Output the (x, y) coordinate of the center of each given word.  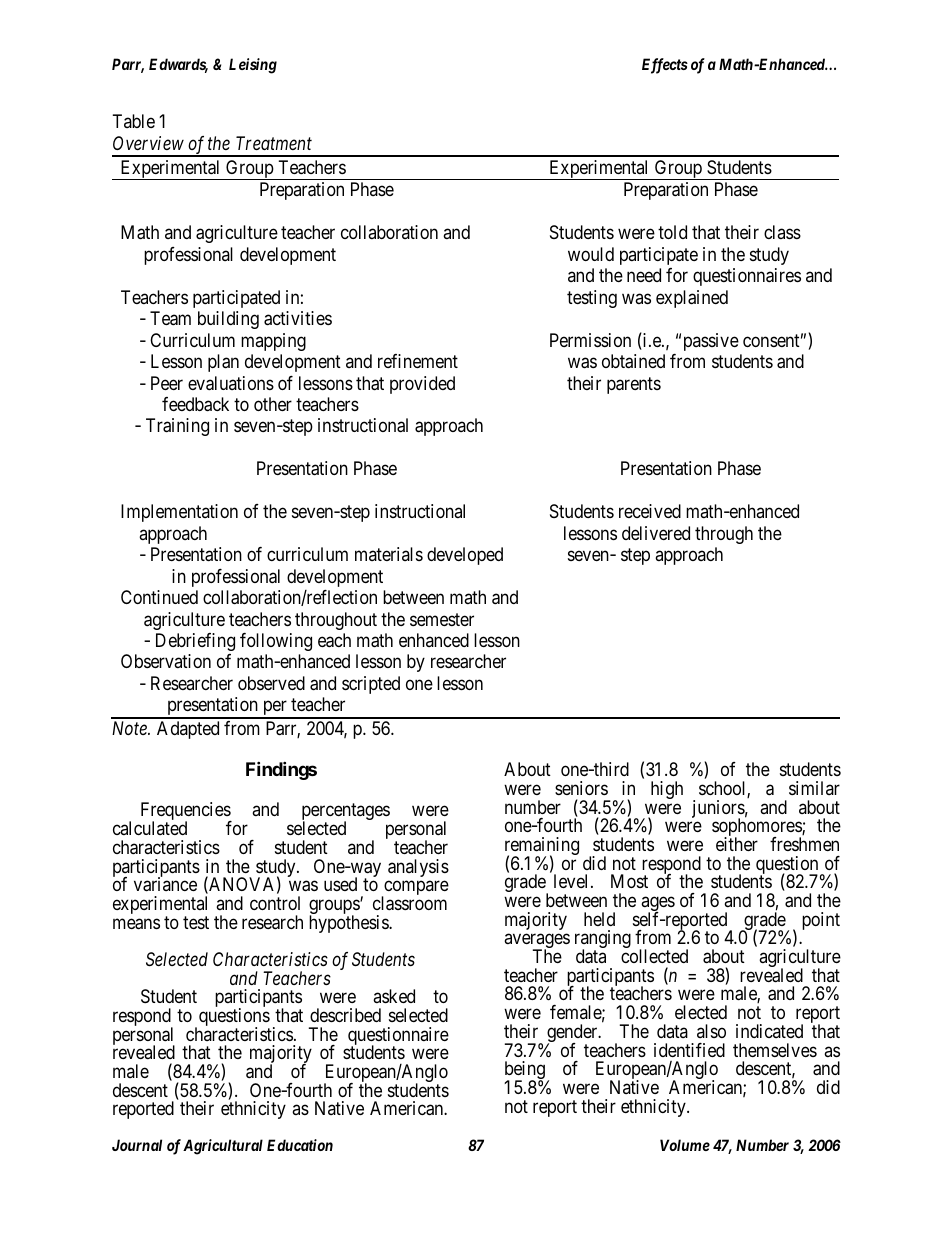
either (737, 844)
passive (711, 342)
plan (223, 363)
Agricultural (223, 1147)
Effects (665, 66)
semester (442, 619)
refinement (418, 361)
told (672, 232)
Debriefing (195, 642)
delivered (656, 533)
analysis (418, 868)
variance (165, 884)
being (525, 1071)
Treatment (274, 143)
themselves (775, 1050)
